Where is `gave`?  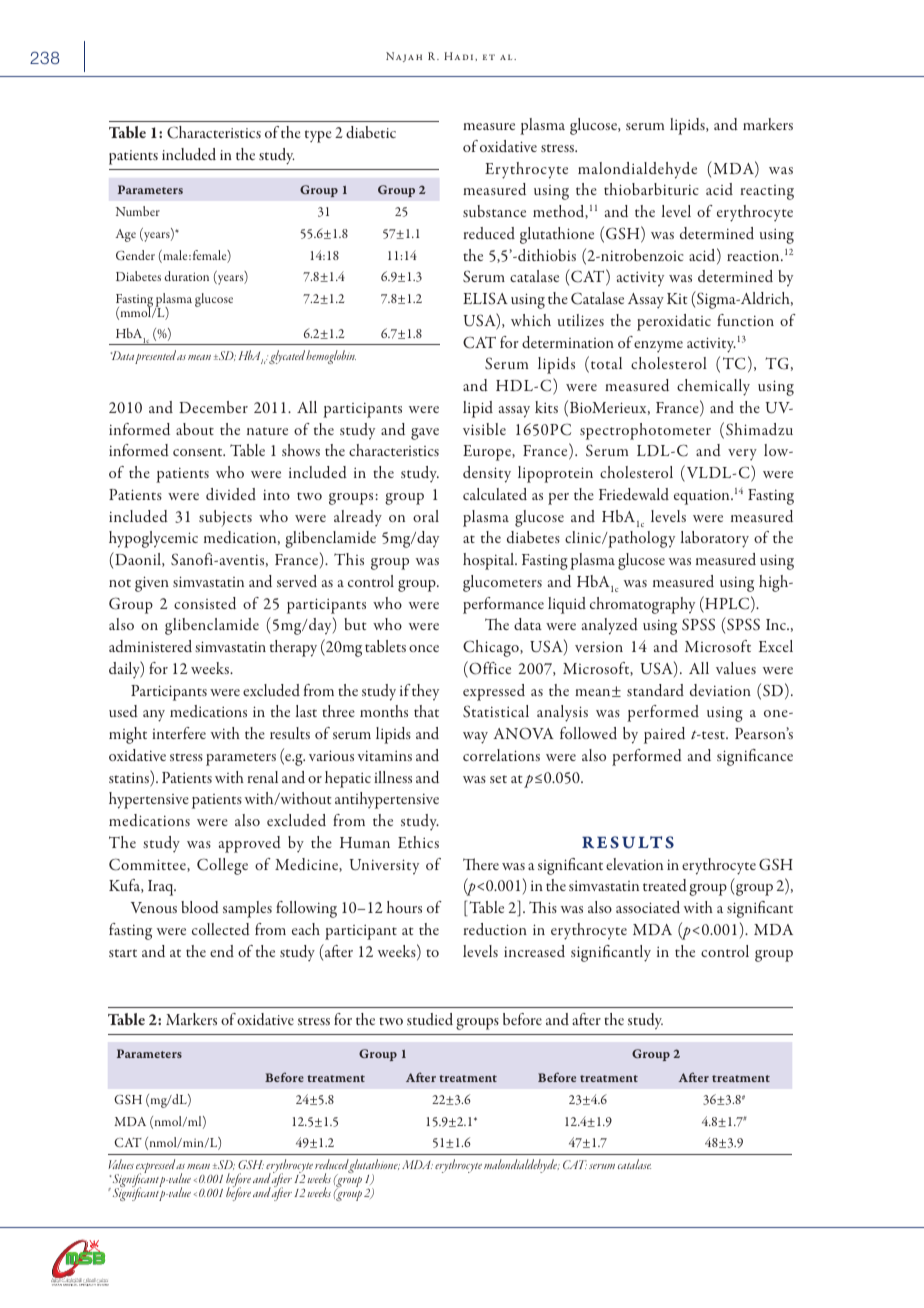
gave is located at coordinates (425, 434).
